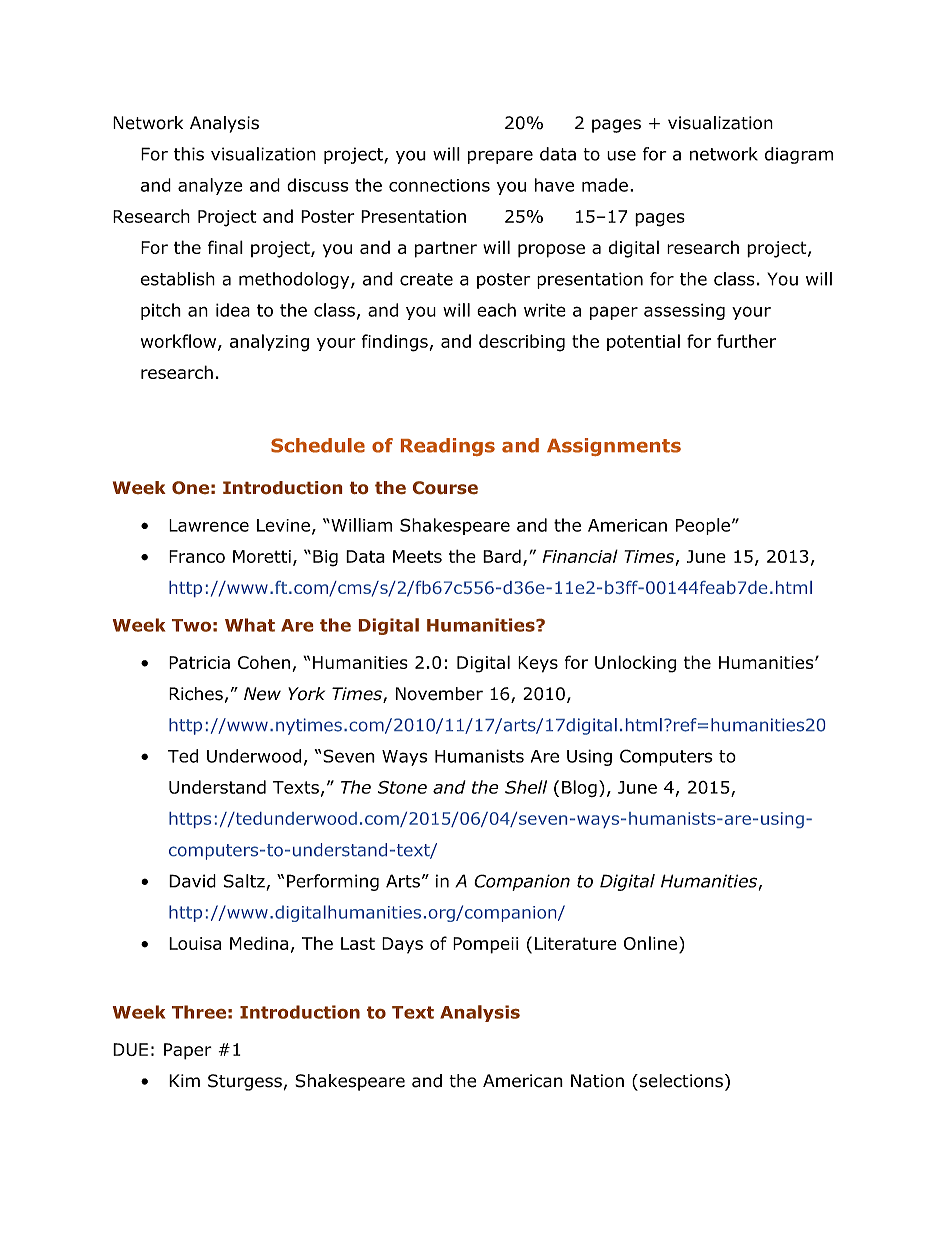 This screenshot has width=952, height=1233. What do you see at coordinates (192, 881) in the screenshot?
I see `David` at bounding box center [192, 881].
